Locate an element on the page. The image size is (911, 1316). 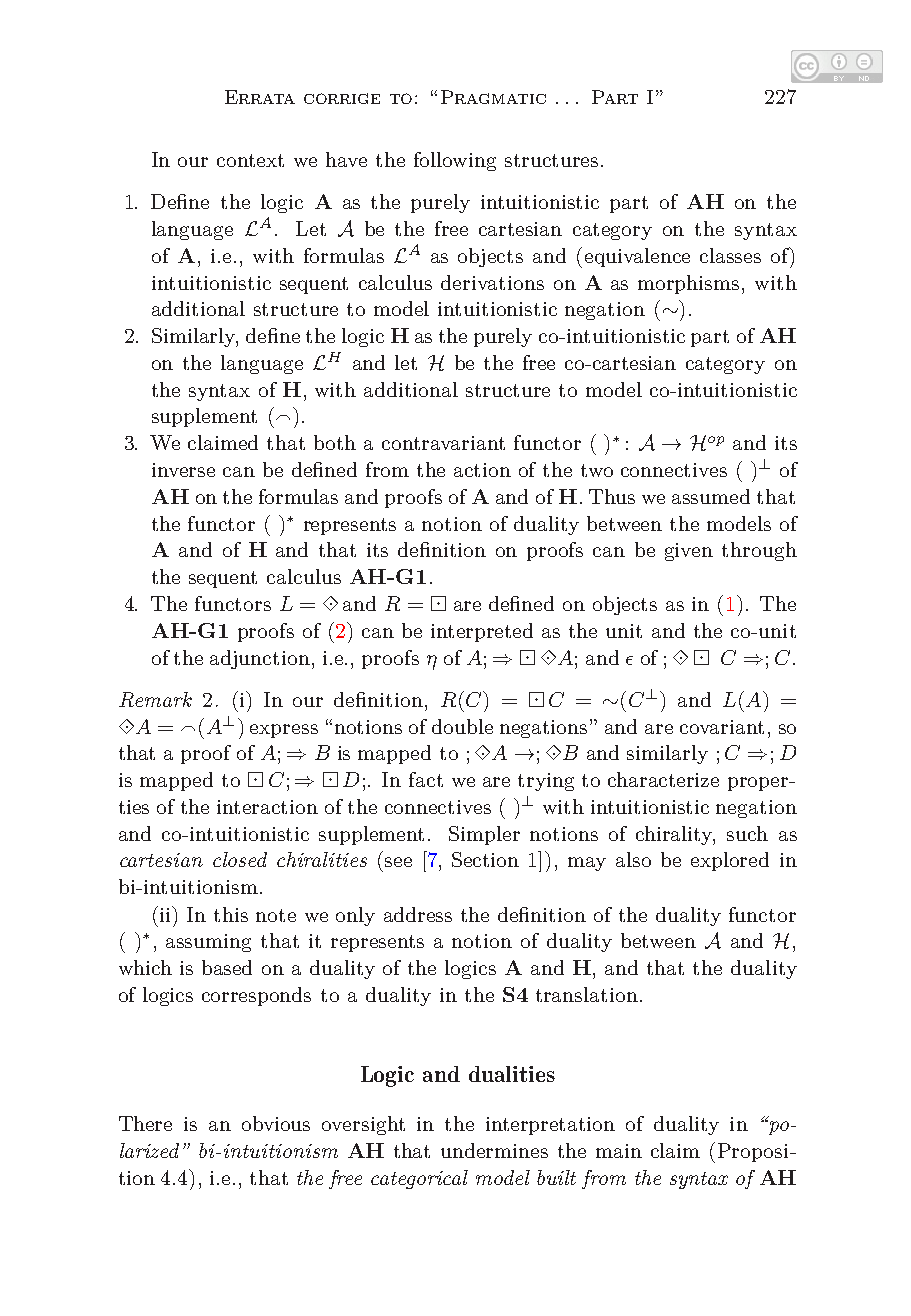
context is located at coordinates (250, 160).
